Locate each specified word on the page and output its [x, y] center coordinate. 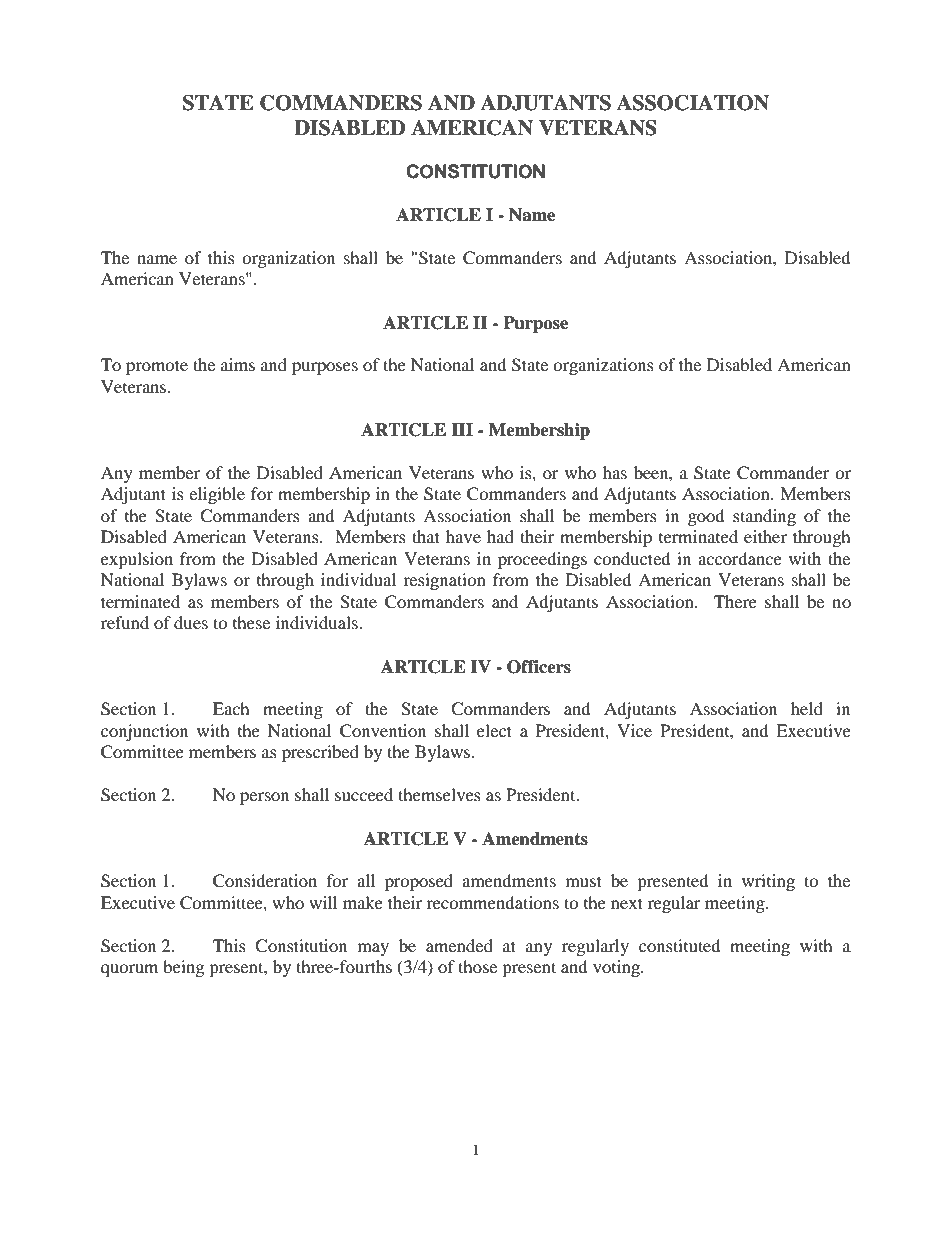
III [462, 429]
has [615, 472]
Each [231, 708]
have [463, 536]
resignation [444, 581]
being [183, 968]
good [706, 517]
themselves [439, 794]
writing [768, 882]
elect [494, 730]
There [735, 601]
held [807, 708]
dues [191, 622]
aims [238, 364]
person [264, 798]
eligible [217, 495]
